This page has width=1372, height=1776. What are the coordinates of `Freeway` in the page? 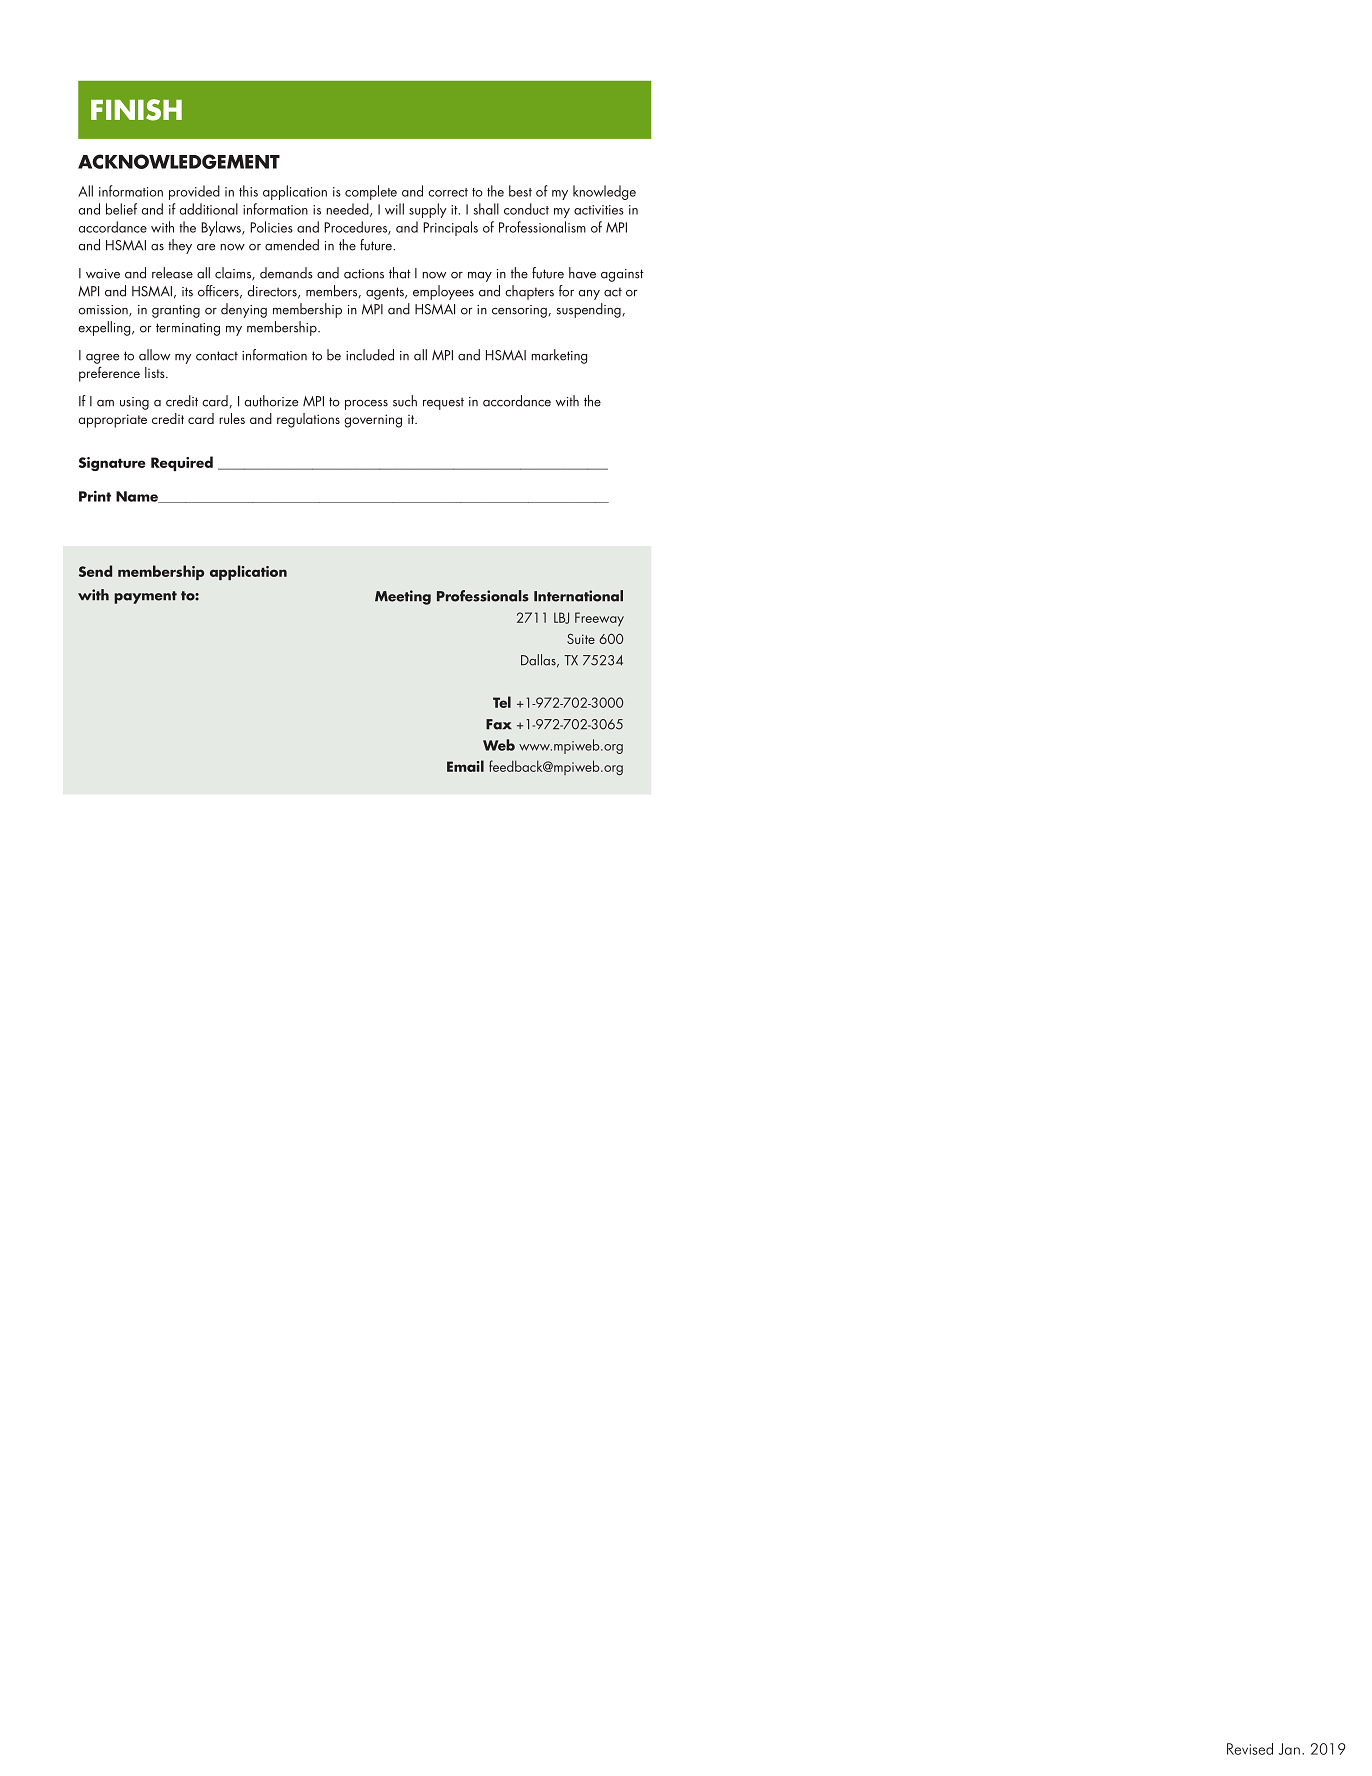 It's located at (599, 619).
